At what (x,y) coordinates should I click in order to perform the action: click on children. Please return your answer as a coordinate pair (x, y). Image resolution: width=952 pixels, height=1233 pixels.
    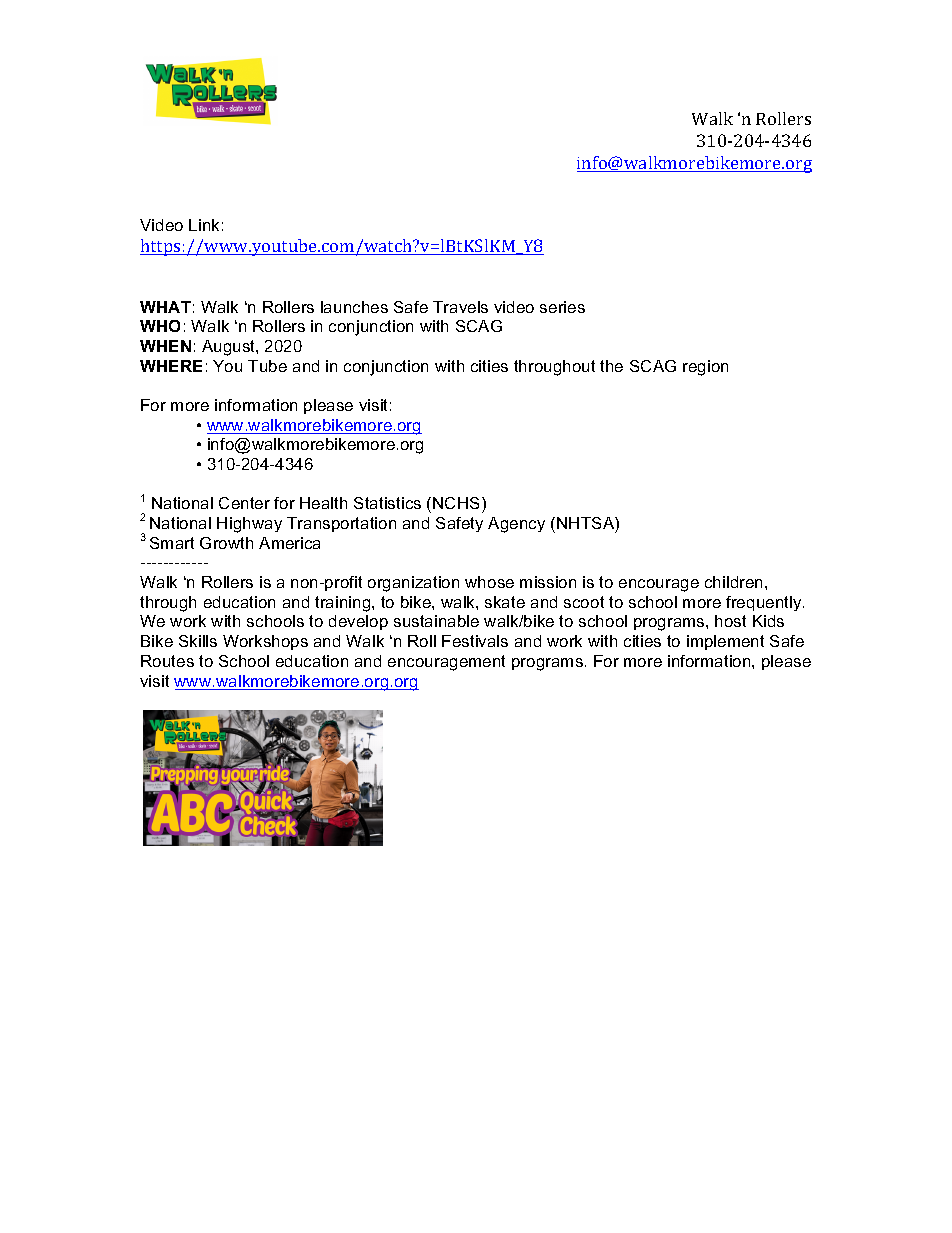
    Looking at the image, I should click on (733, 582).
